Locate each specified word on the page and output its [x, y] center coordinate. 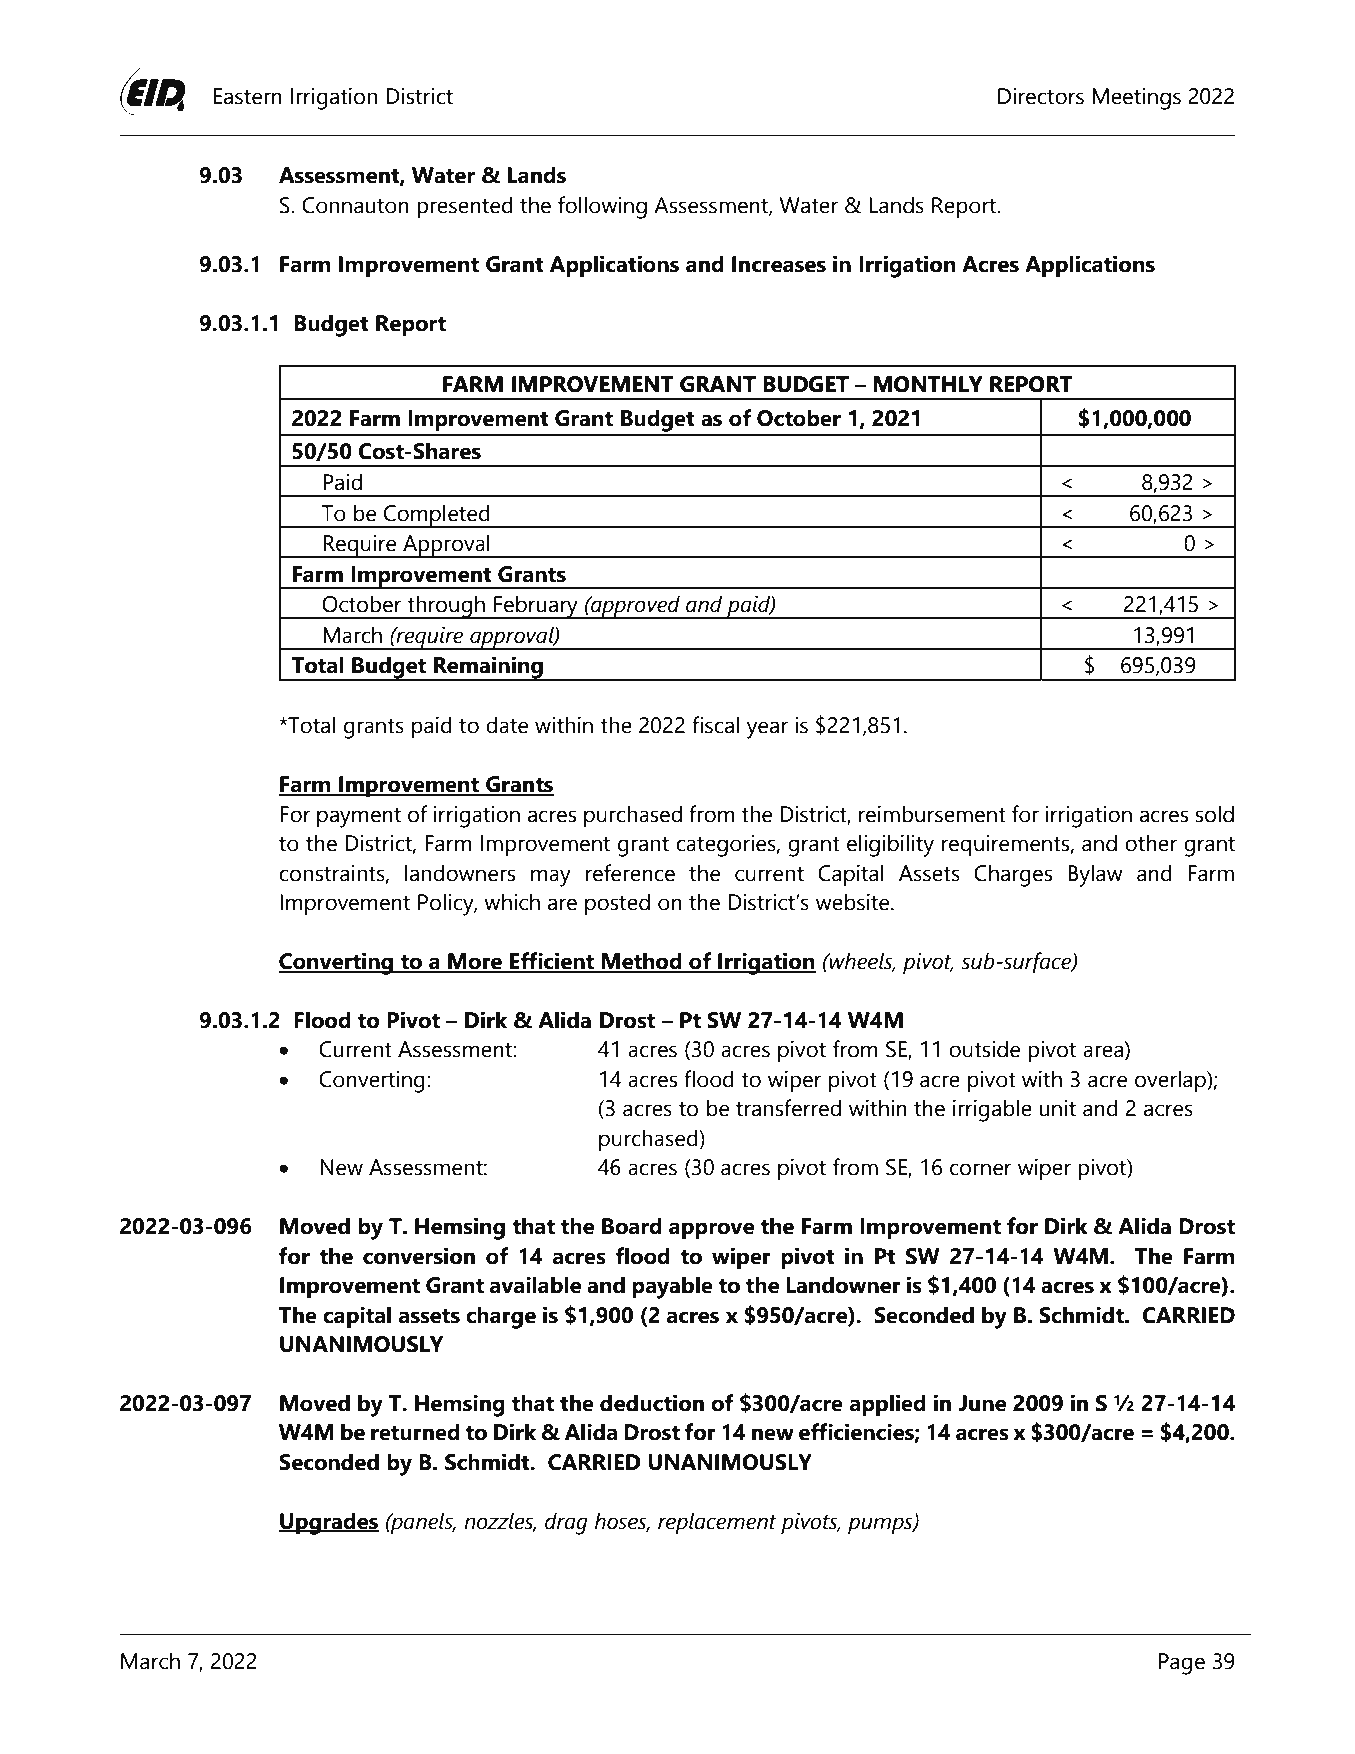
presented [465, 207]
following [602, 207]
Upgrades [329, 1523]
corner [981, 1169]
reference [630, 873]
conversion [419, 1256]
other [1151, 843]
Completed [437, 516]
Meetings [1136, 99]
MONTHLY [928, 384]
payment [359, 818]
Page [1182, 1664]
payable [672, 1287]
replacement [717, 1523]
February [536, 607]
